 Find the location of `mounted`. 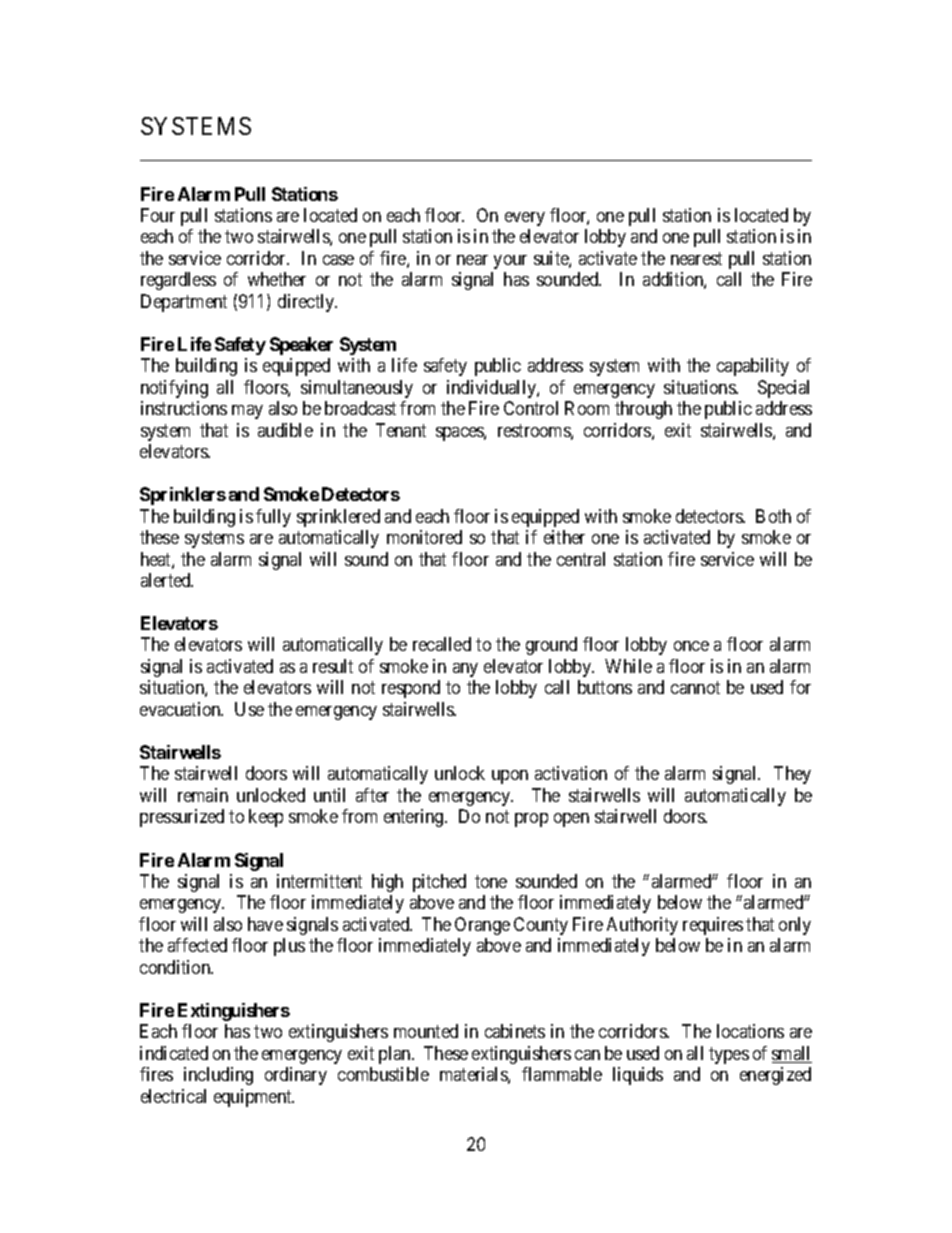

mounted is located at coordinates (426, 1031).
